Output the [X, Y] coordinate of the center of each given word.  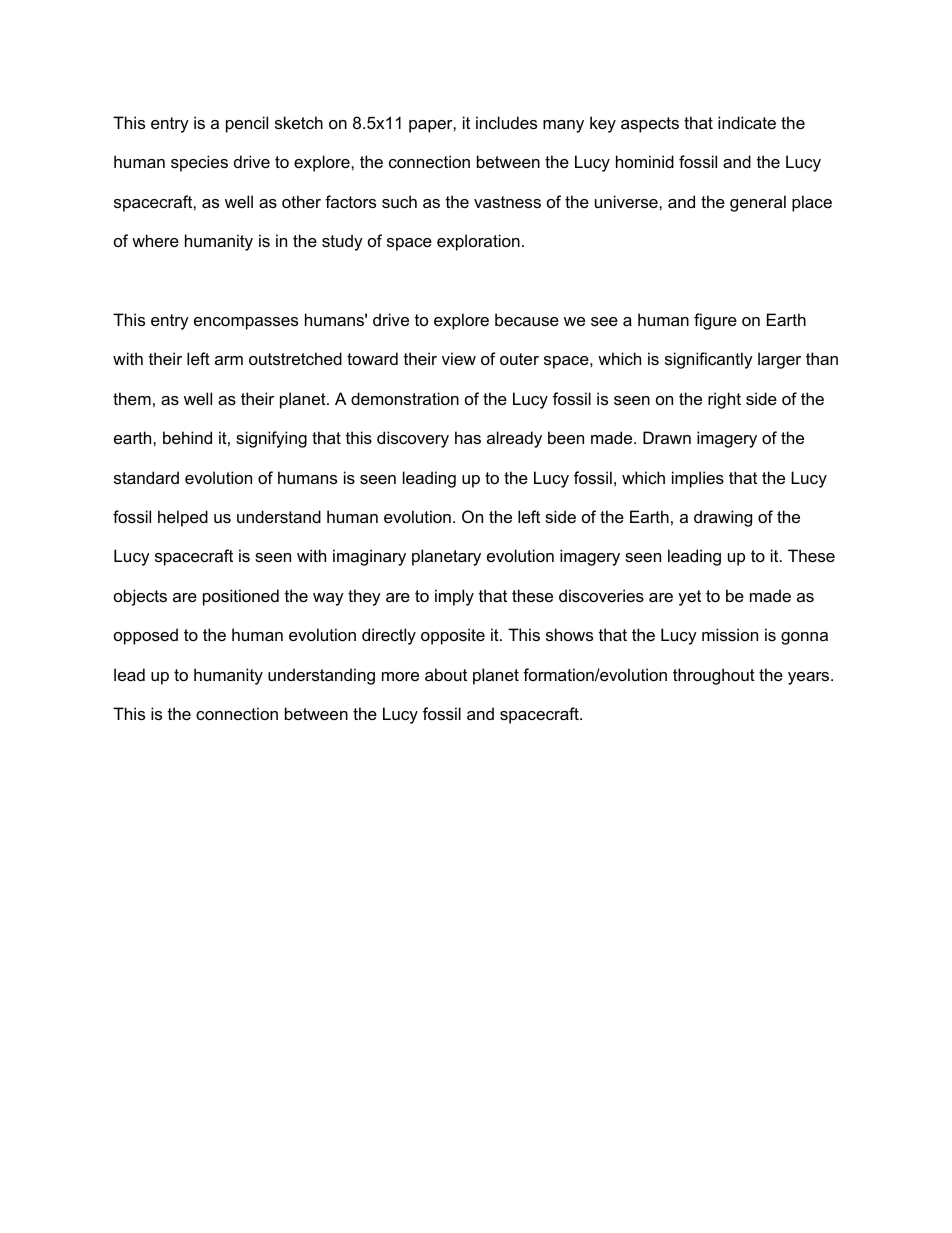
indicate [747, 122]
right [724, 400]
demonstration [405, 398]
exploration [478, 242]
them [132, 398]
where [155, 240]
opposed [146, 636]
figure [715, 321]
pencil [247, 124]
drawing [723, 518]
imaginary [369, 557]
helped [183, 518]
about [446, 674]
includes [506, 122]
